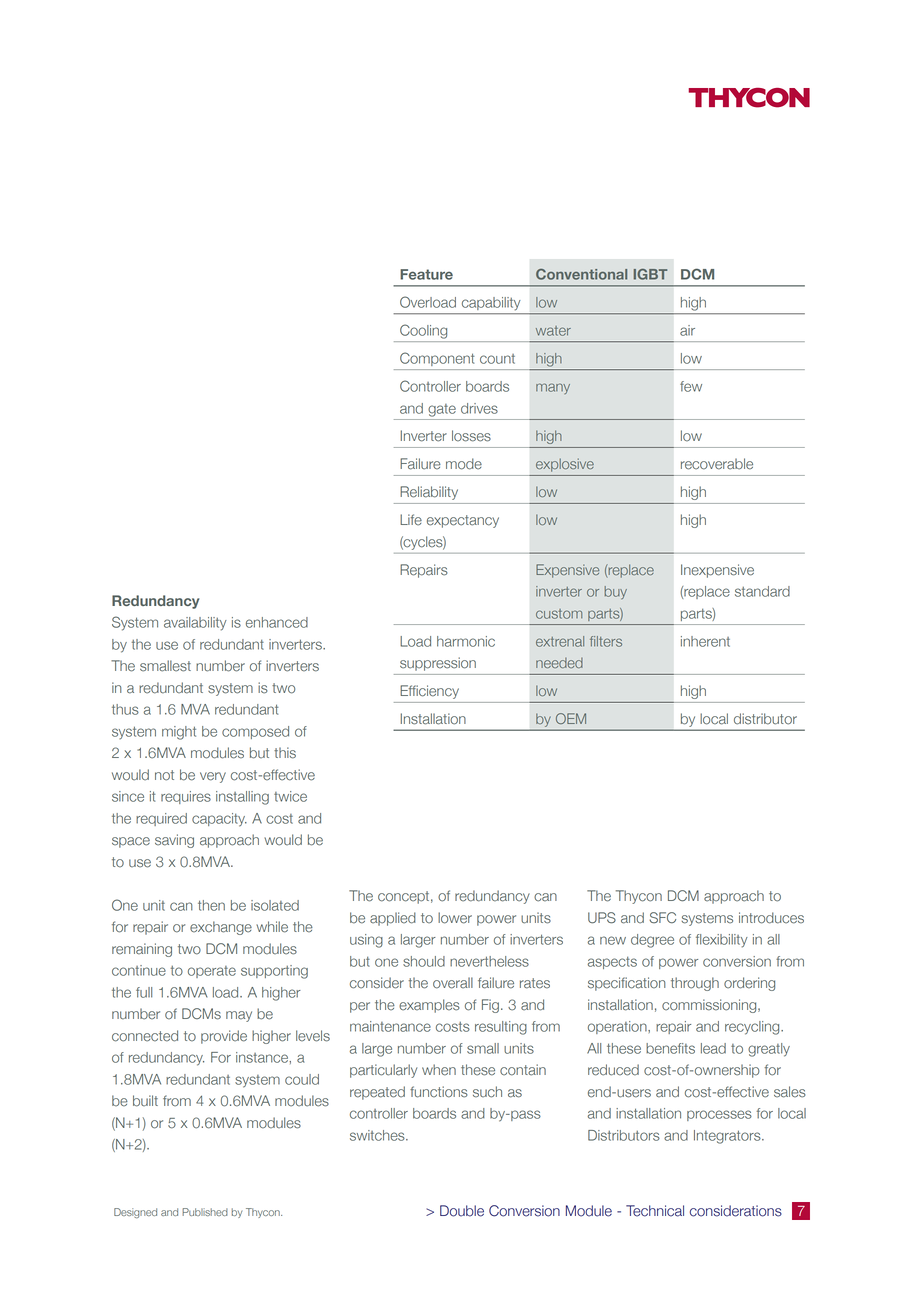 This screenshot has width=924, height=1308. I want to click on OEM, so click(571, 718).
